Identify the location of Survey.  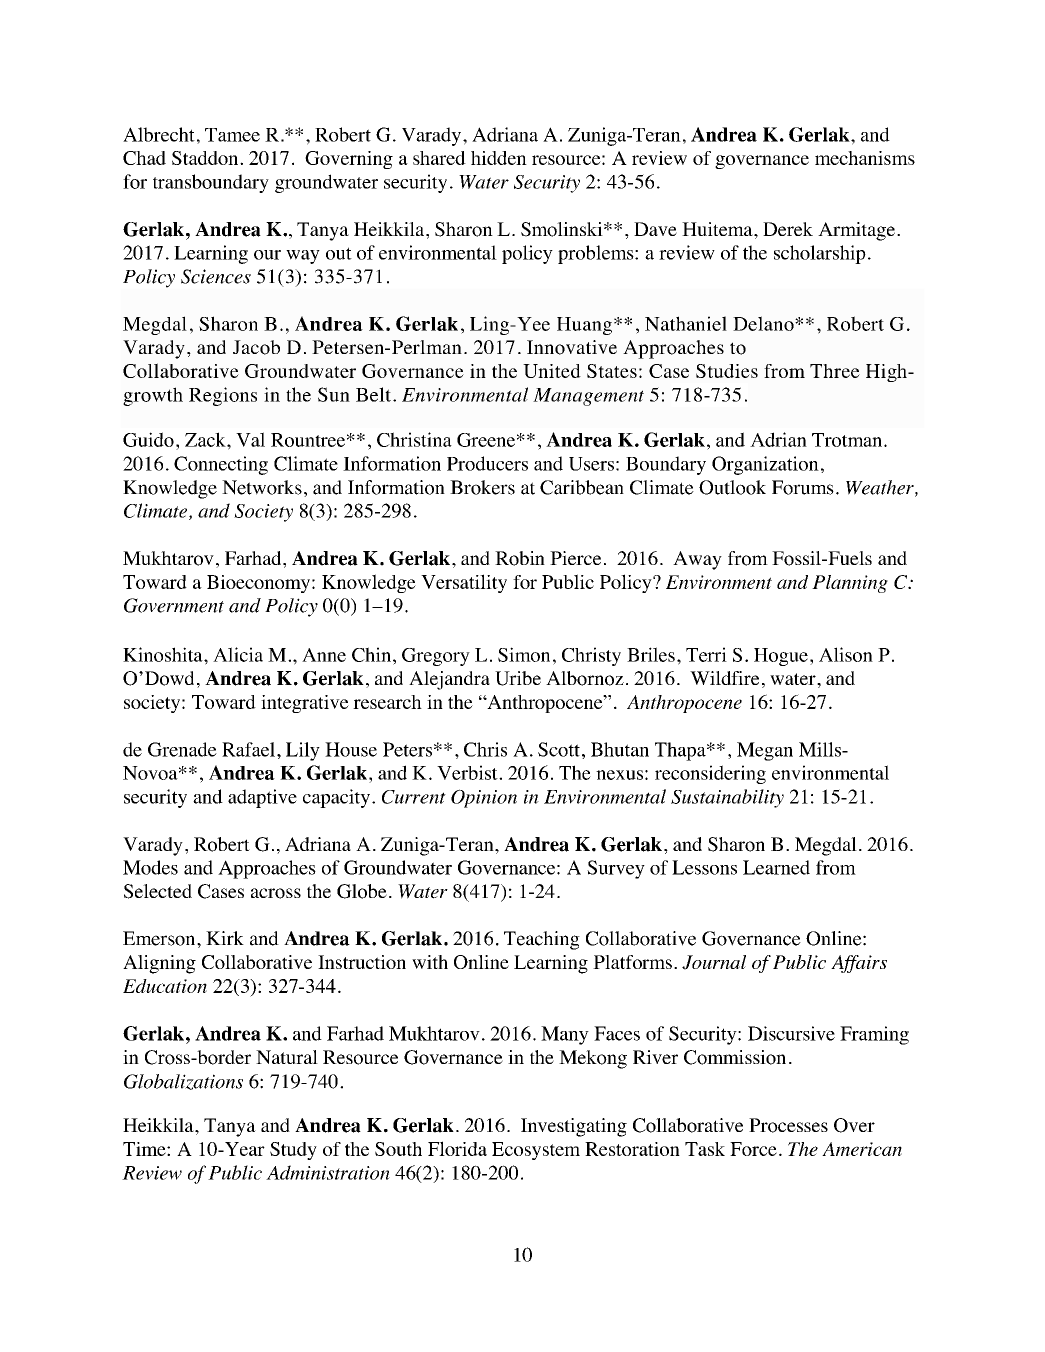
(616, 869).
